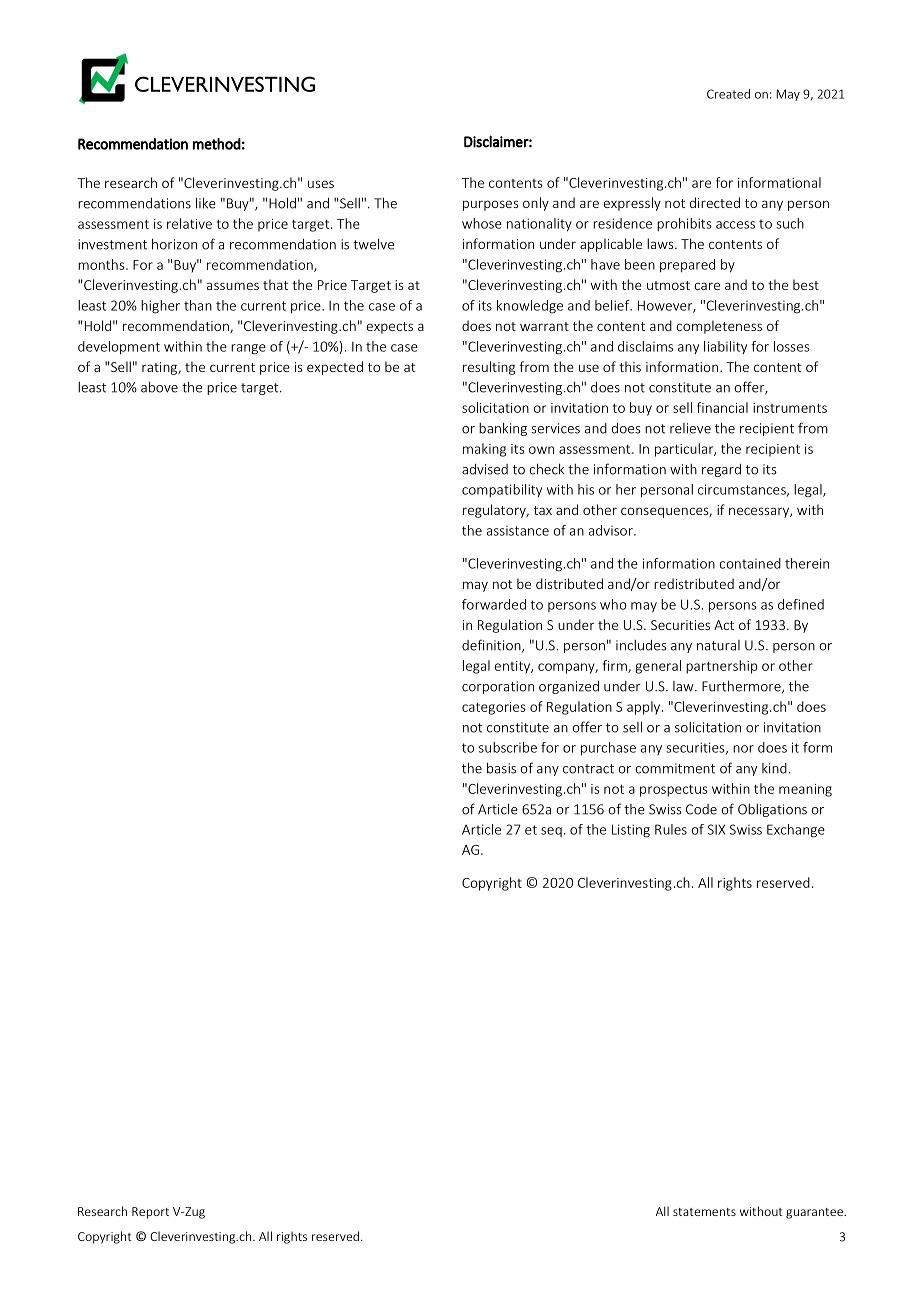 Image resolution: width=924 pixels, height=1308 pixels. I want to click on subscribe, so click(508, 747).
